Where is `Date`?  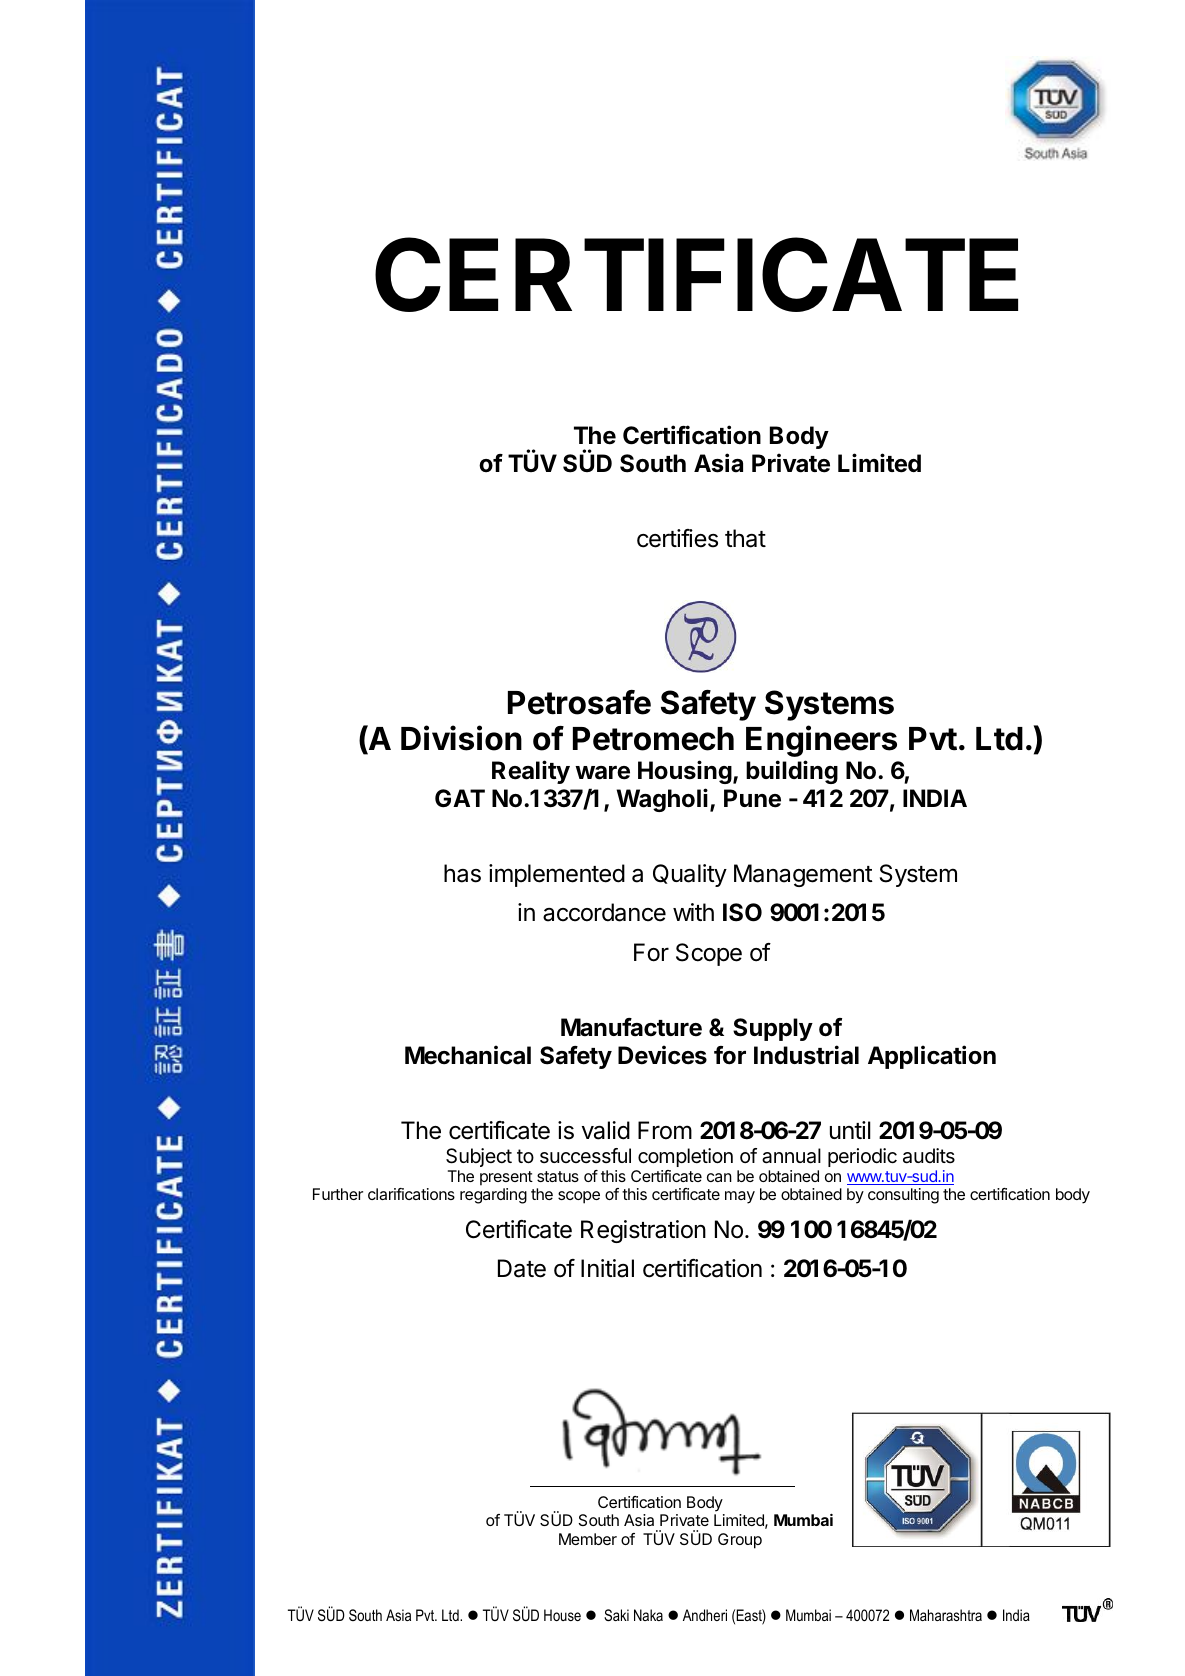 Date is located at coordinates (522, 1268).
